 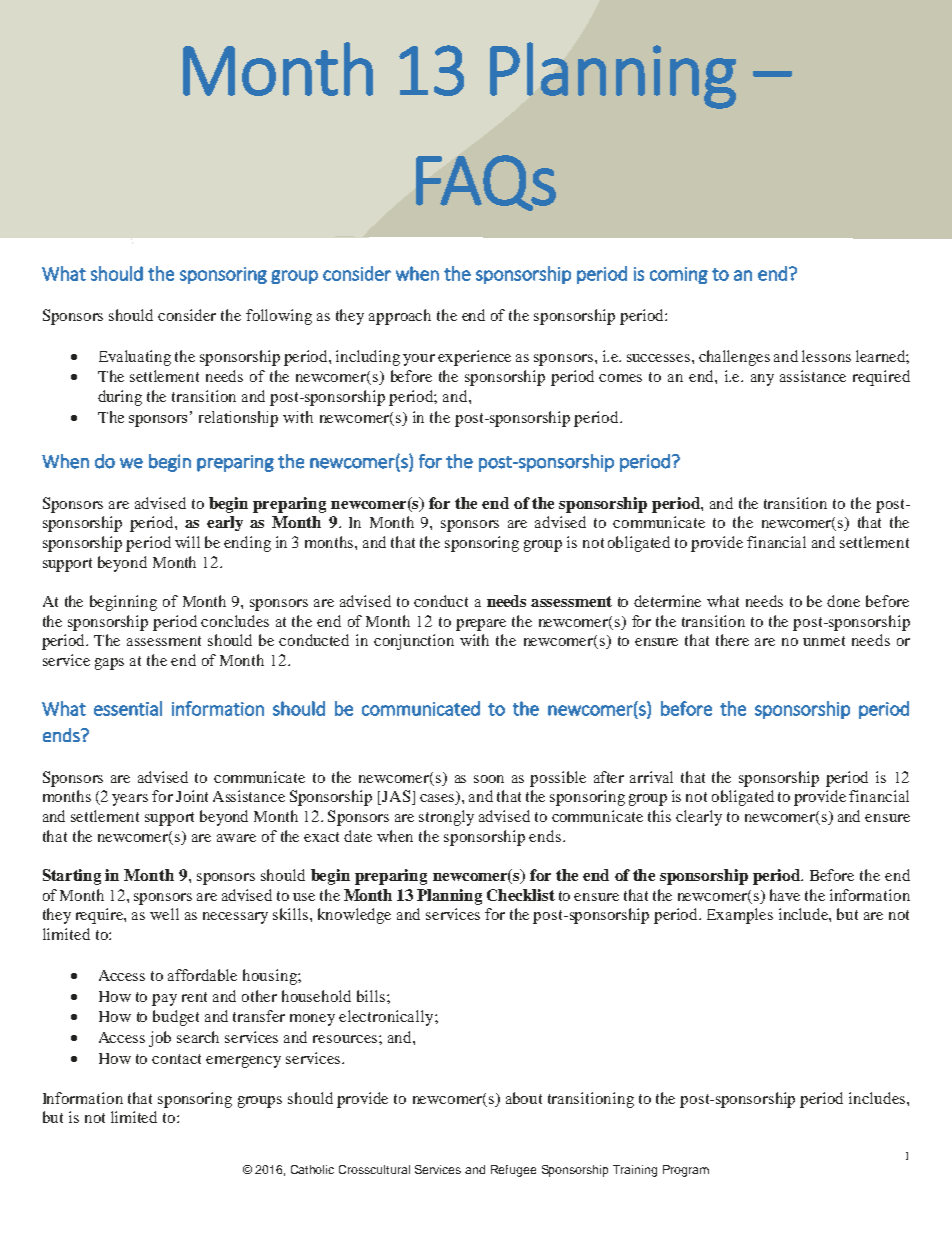 I want to click on prepare, so click(x=481, y=625).
